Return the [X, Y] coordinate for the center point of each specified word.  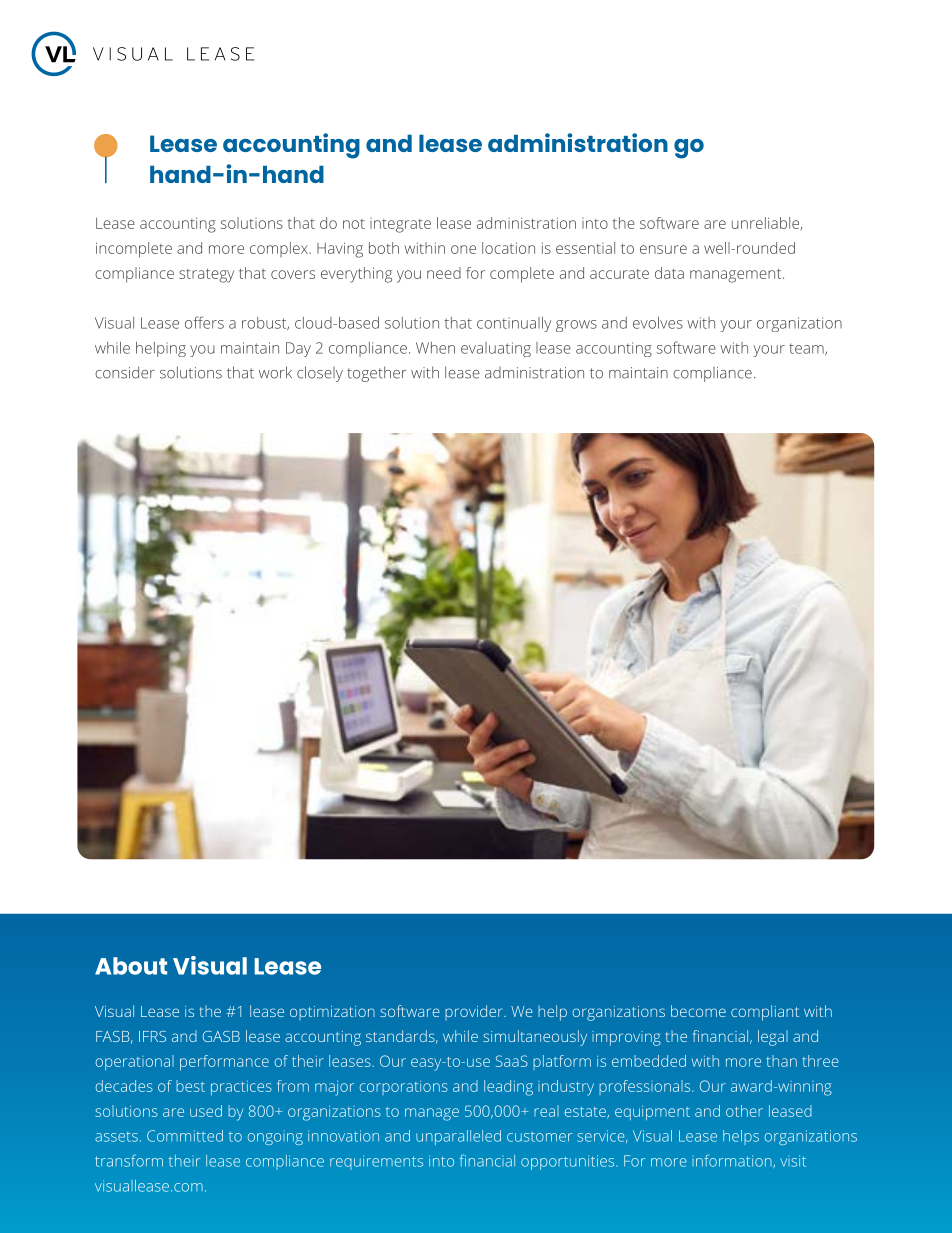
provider [475, 1012]
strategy [206, 276]
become [698, 1011]
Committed [185, 1136]
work [275, 372]
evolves [658, 323]
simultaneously [535, 1038]
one [463, 249]
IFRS [152, 1036]
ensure [663, 249]
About [131, 966]
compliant [765, 1013]
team [807, 350]
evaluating [496, 349]
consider [125, 372]
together [377, 374]
